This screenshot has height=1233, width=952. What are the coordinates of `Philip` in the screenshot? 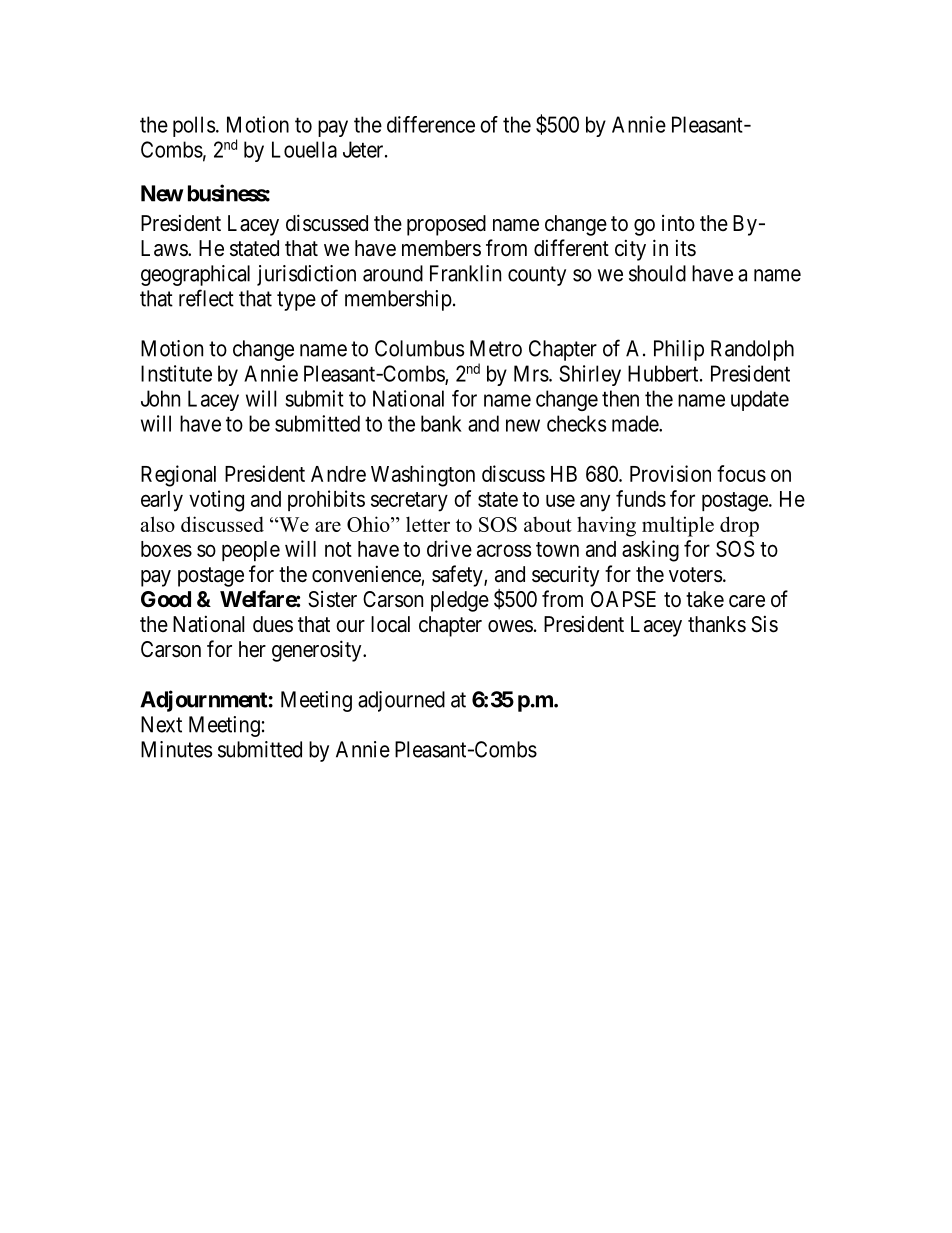 It's located at (679, 350).
